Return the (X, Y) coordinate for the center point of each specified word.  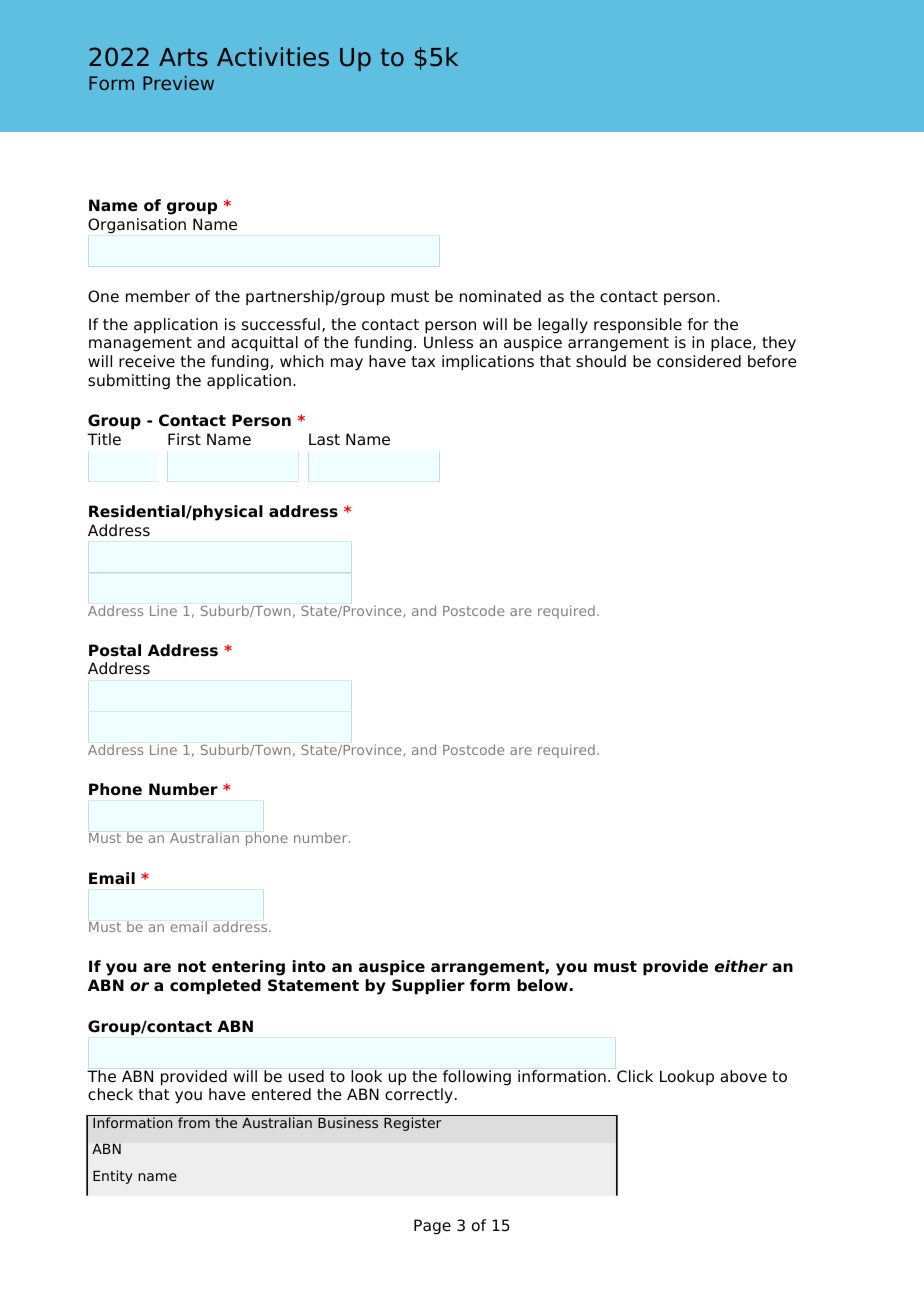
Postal (115, 650)
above (743, 1076)
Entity (113, 1177)
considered (699, 361)
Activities (273, 57)
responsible (638, 325)
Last (324, 439)
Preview (178, 83)
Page (432, 1227)
